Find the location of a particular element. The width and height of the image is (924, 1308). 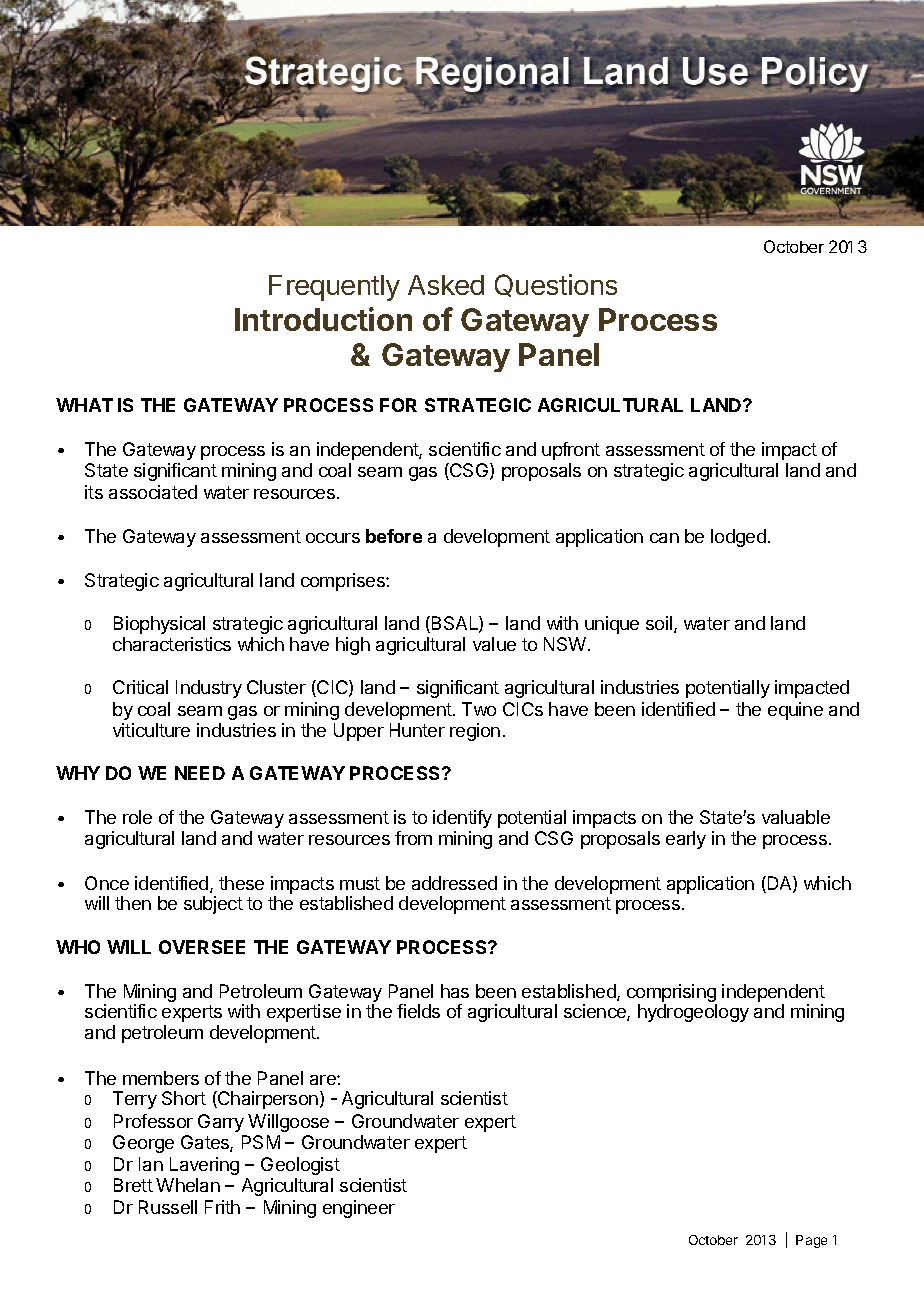

lodged is located at coordinates (738, 538).
